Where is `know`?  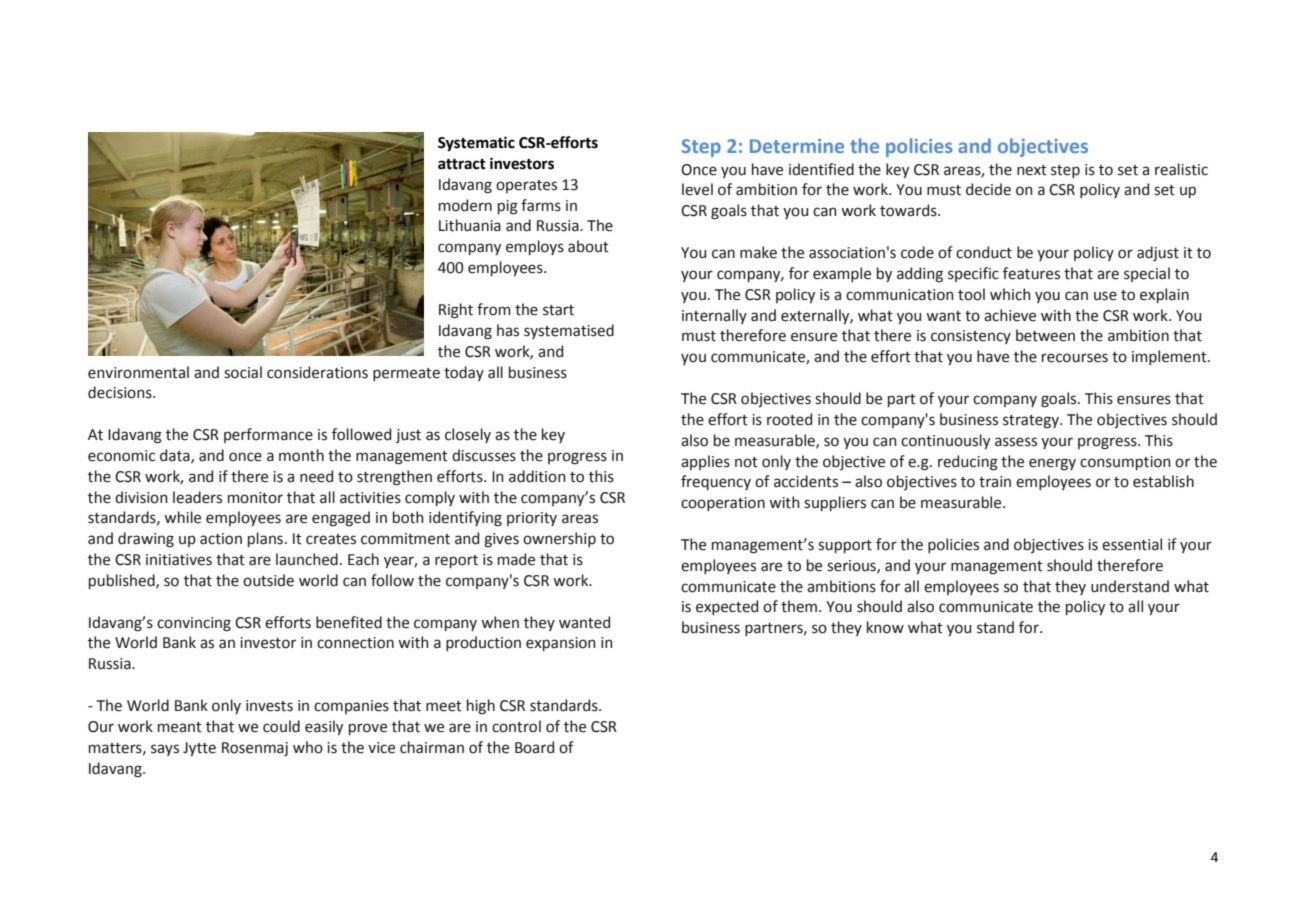 know is located at coordinates (885, 627).
